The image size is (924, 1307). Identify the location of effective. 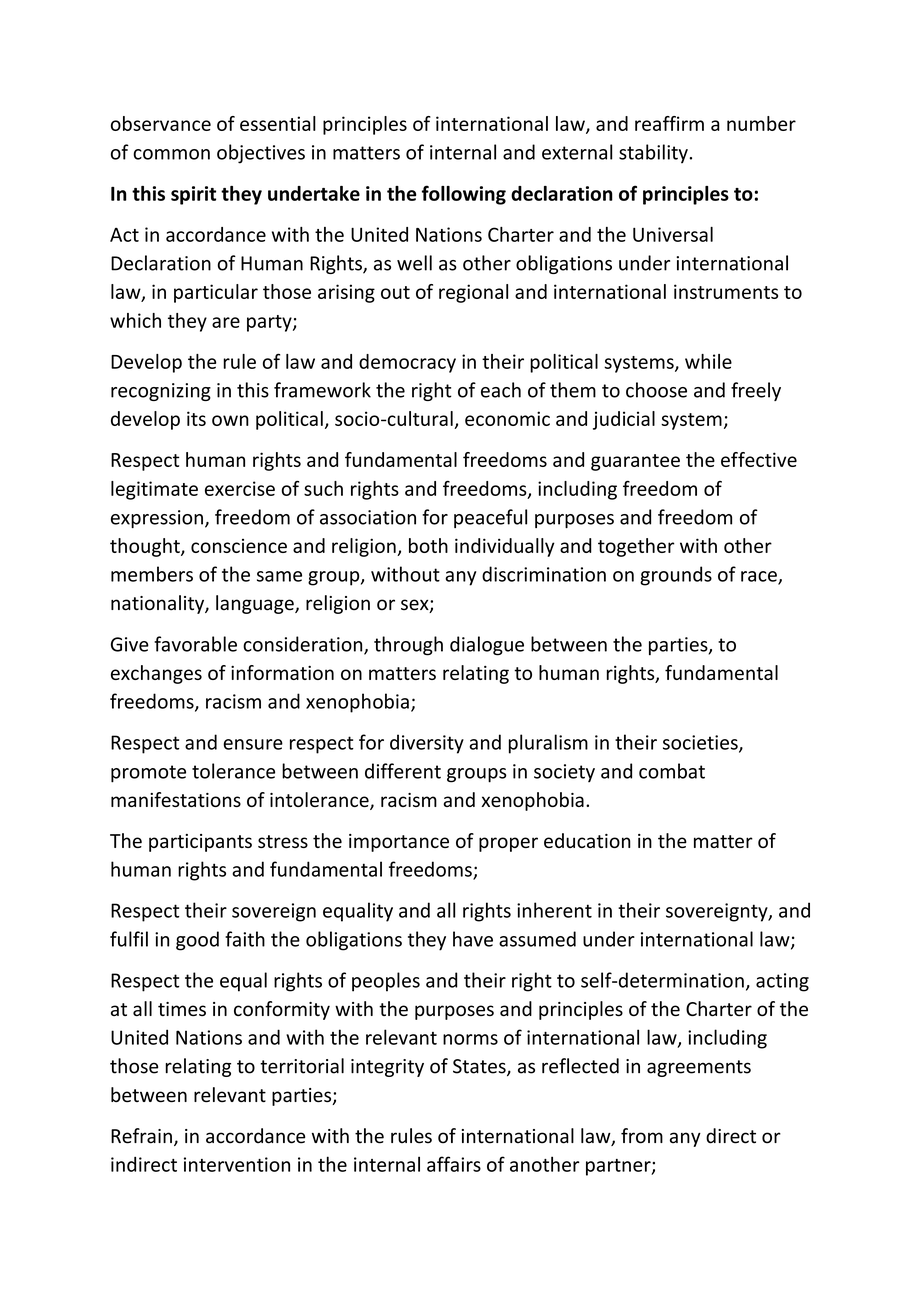
(759, 459).
